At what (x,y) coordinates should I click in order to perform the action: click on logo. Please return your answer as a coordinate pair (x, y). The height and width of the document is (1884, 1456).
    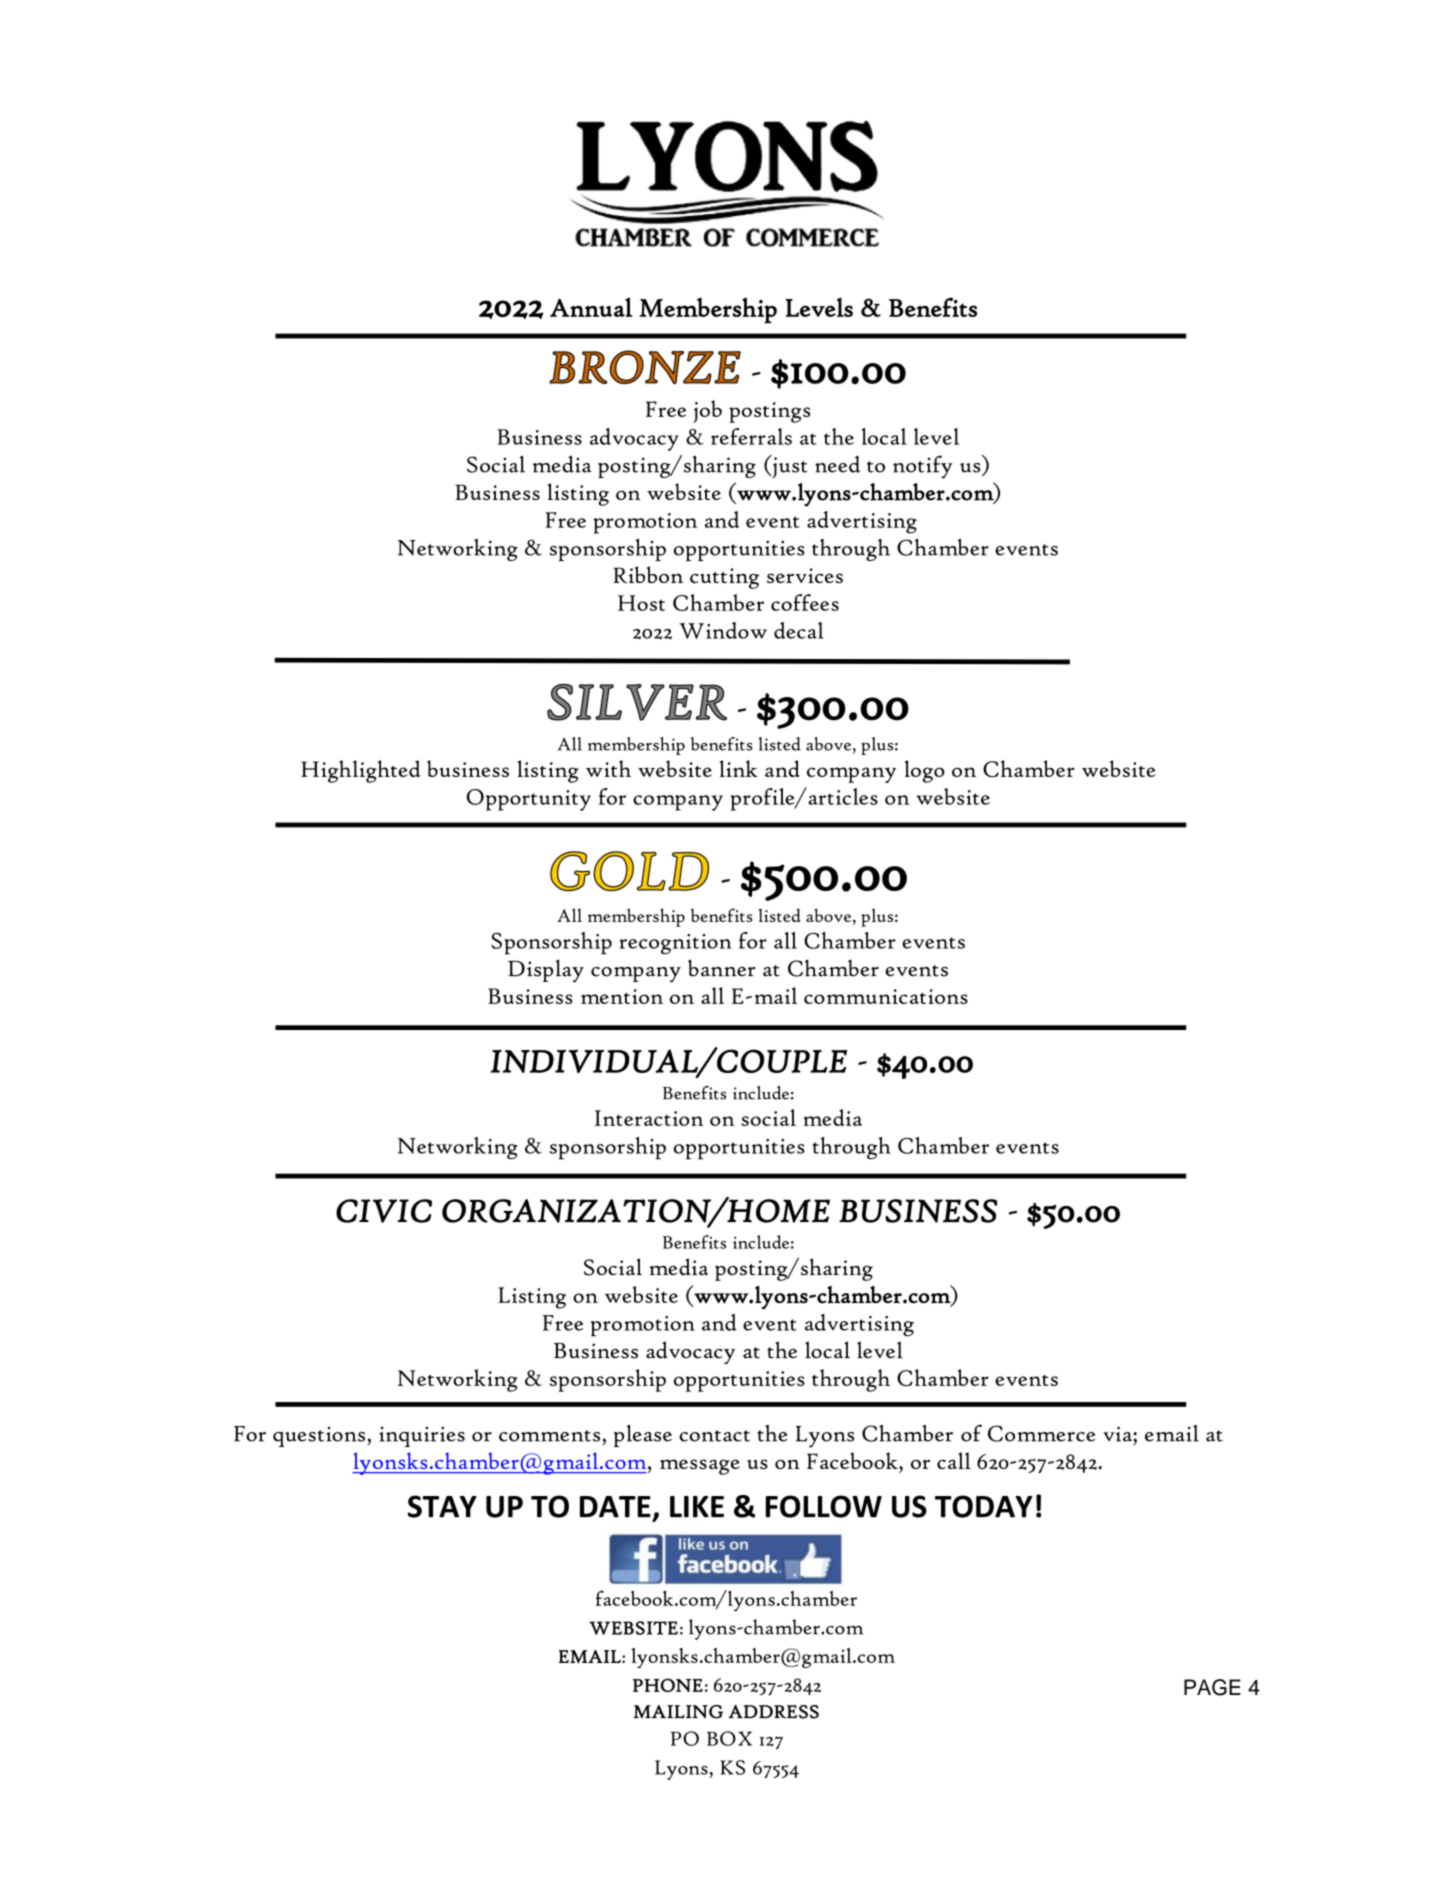
    Looking at the image, I should click on (925, 771).
